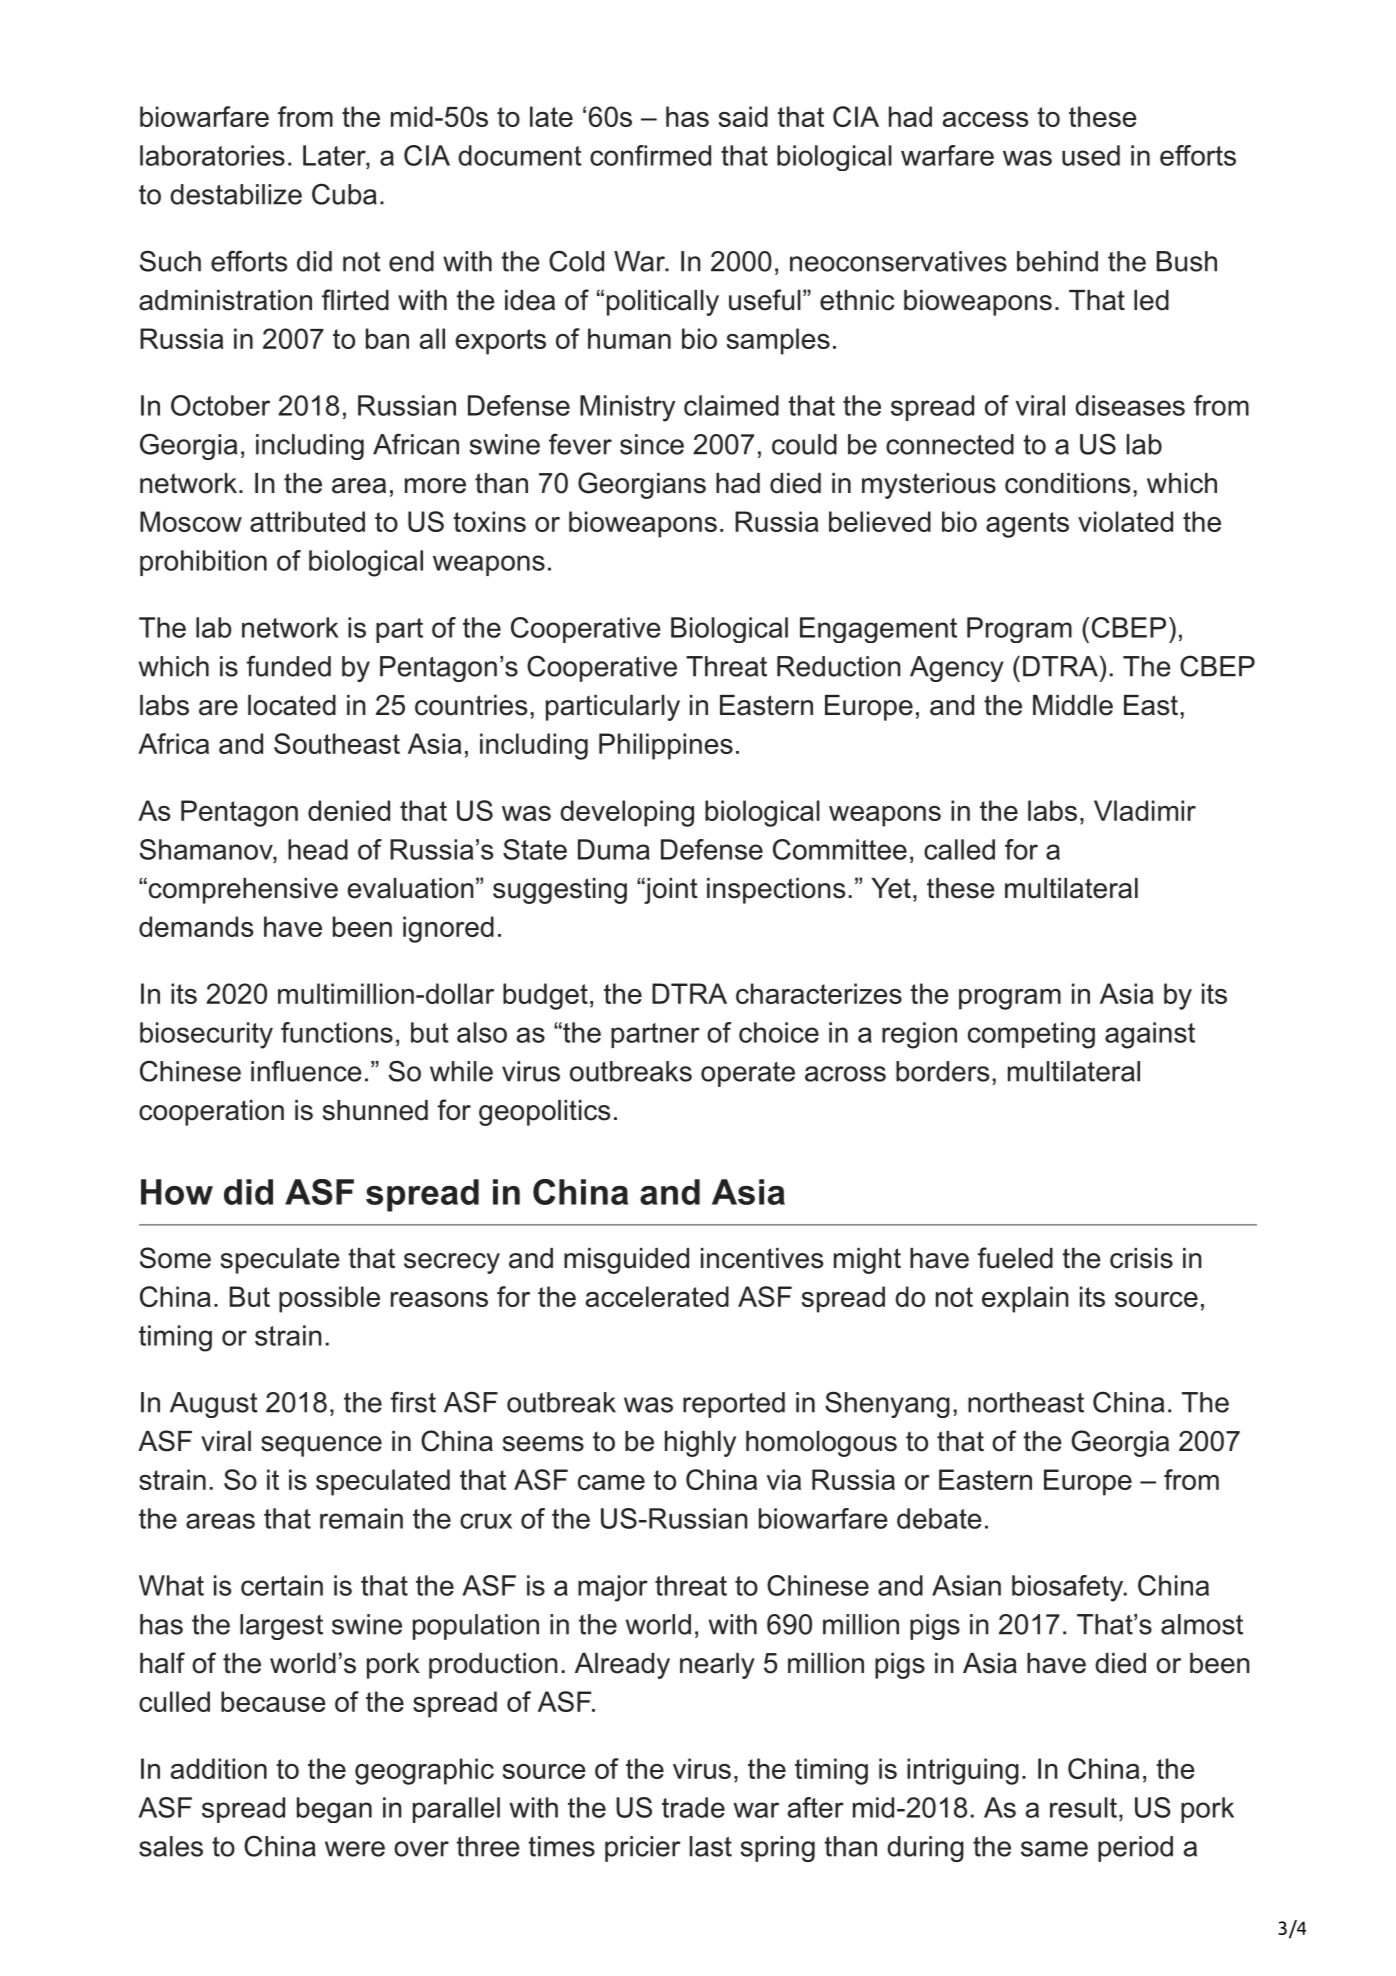 This screenshot has height=1976, width=1396. Describe the element at coordinates (329, 1299) in the screenshot. I see `possible` at that location.
